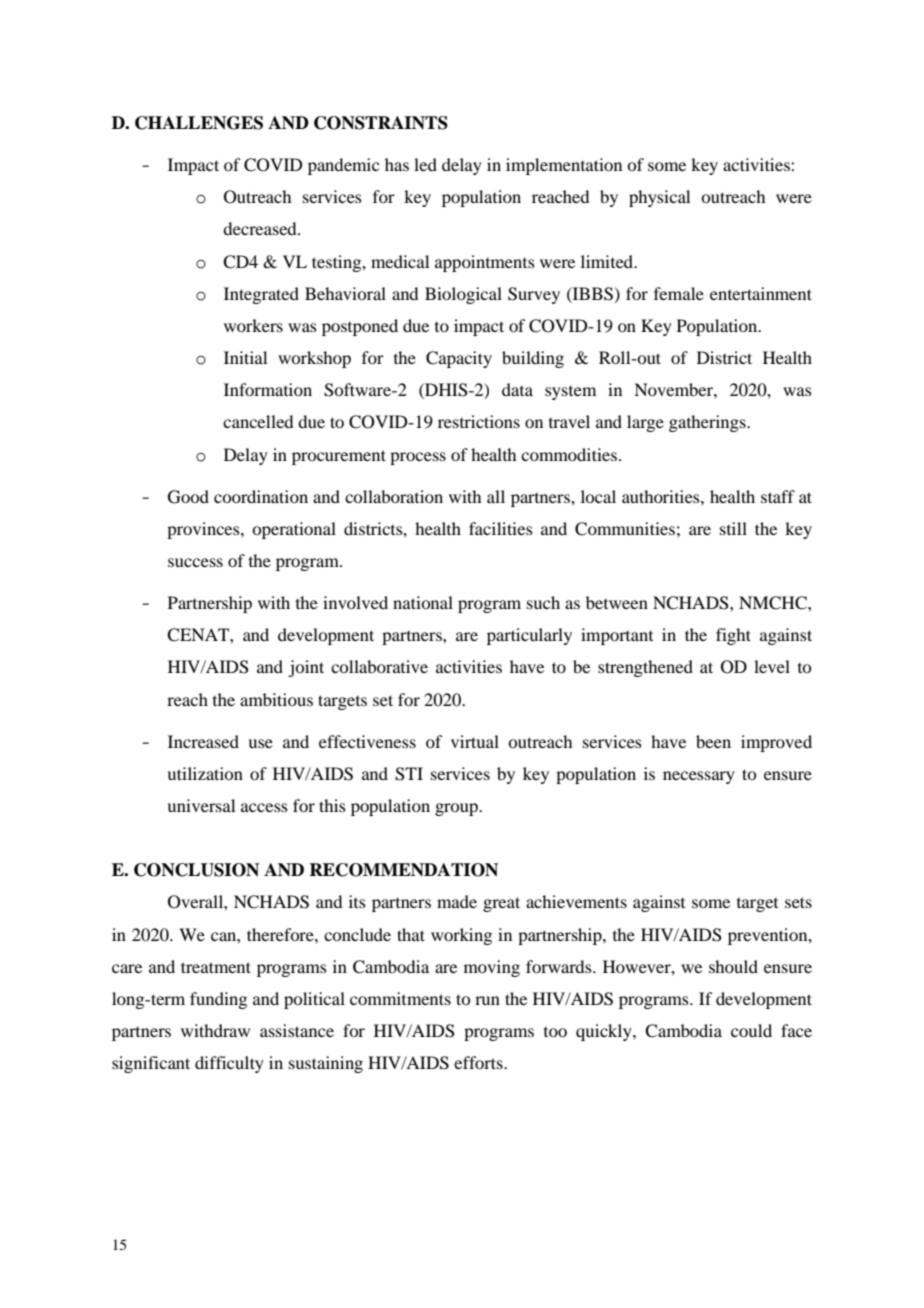  Describe the element at coordinates (679, 293) in the image. I see `female` at that location.
